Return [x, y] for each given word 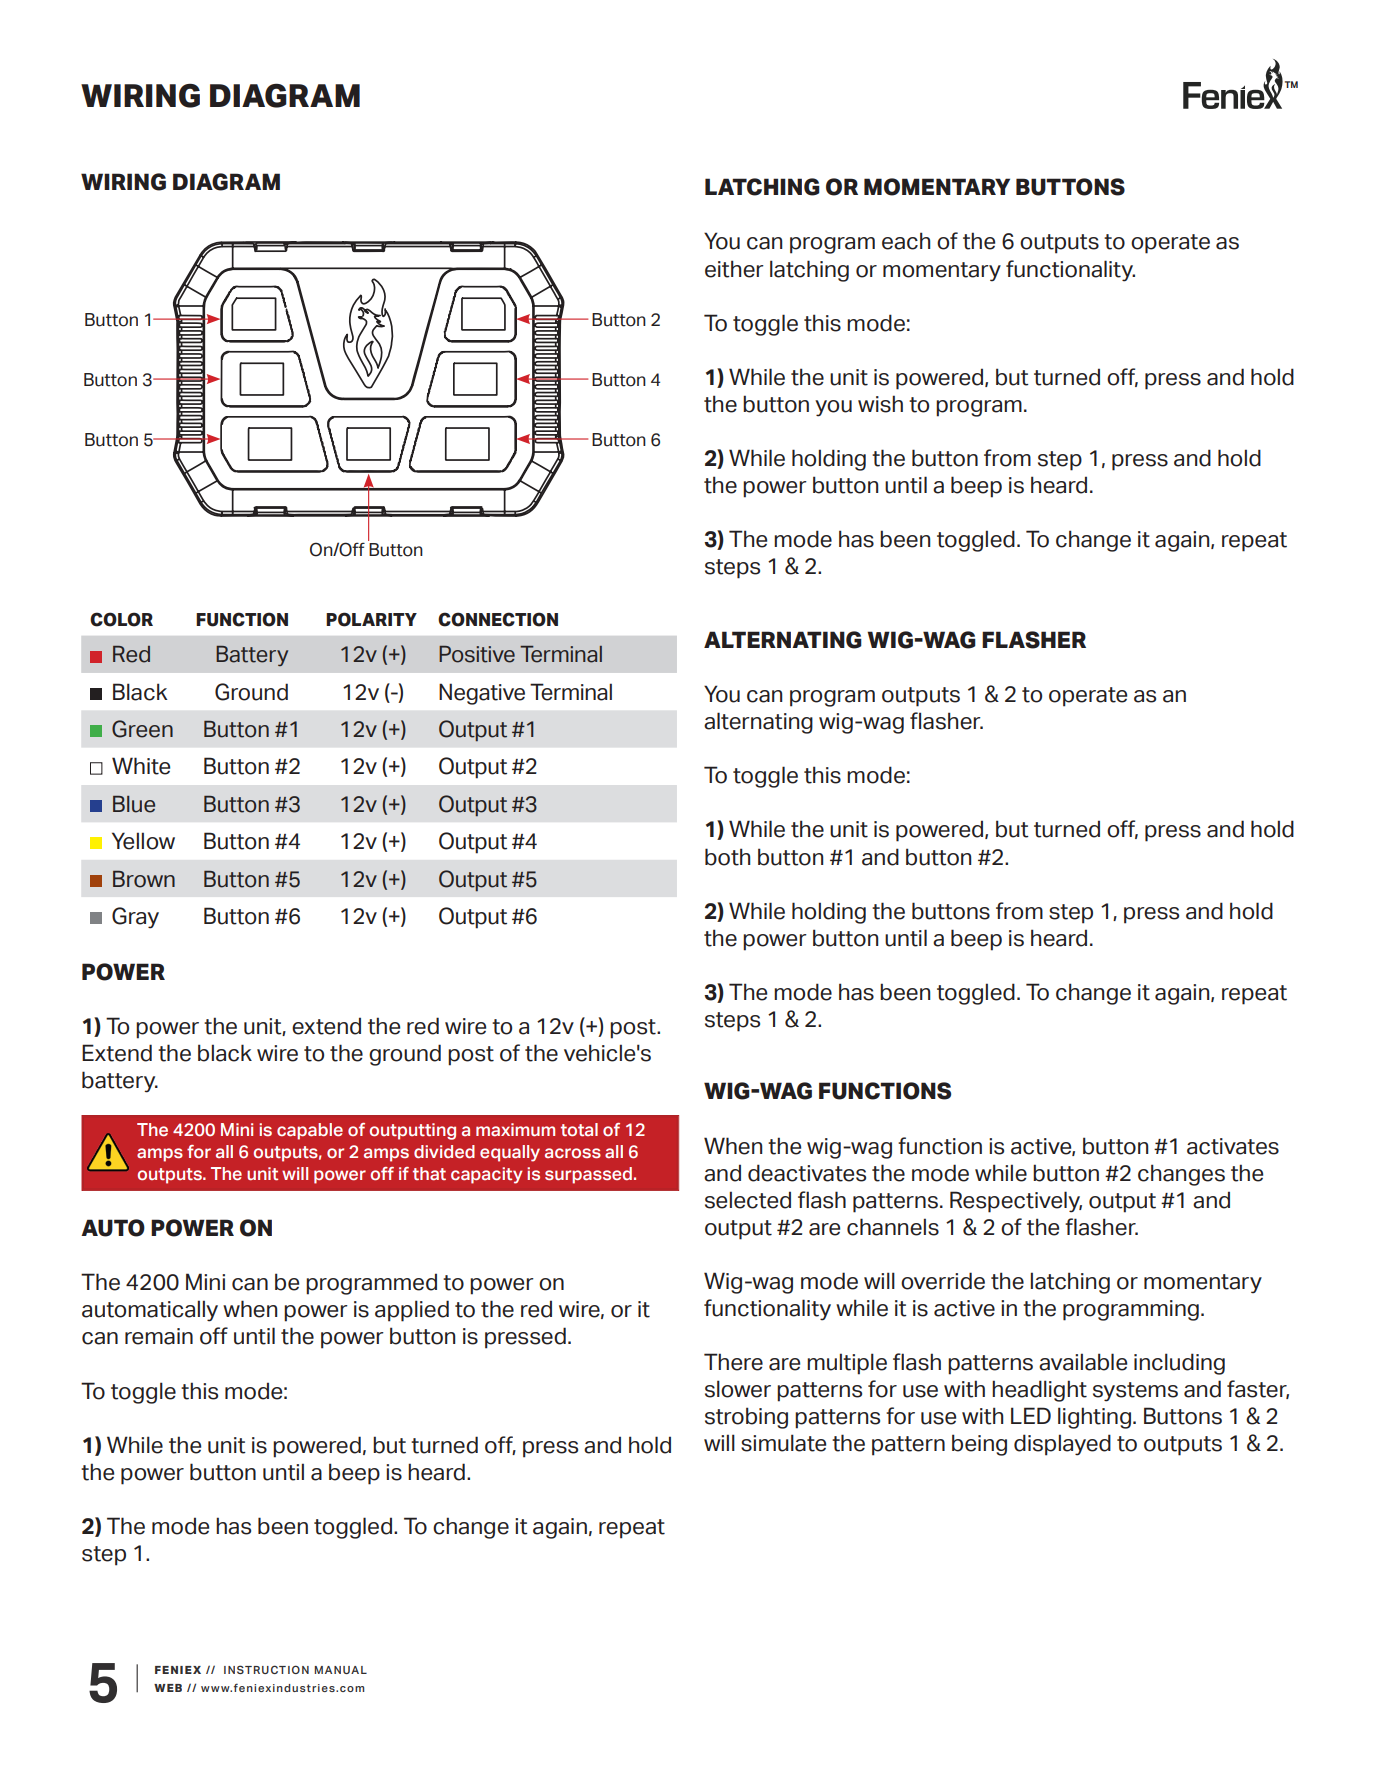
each [906, 241]
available [1083, 1362]
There [733, 1362]
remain [159, 1336]
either [734, 269]
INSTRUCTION [266, 1669]
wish [880, 404]
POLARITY [371, 619]
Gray [135, 918]
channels [893, 1227]
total [579, 1129]
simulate [783, 1443]
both [727, 857]
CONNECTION [498, 619]
